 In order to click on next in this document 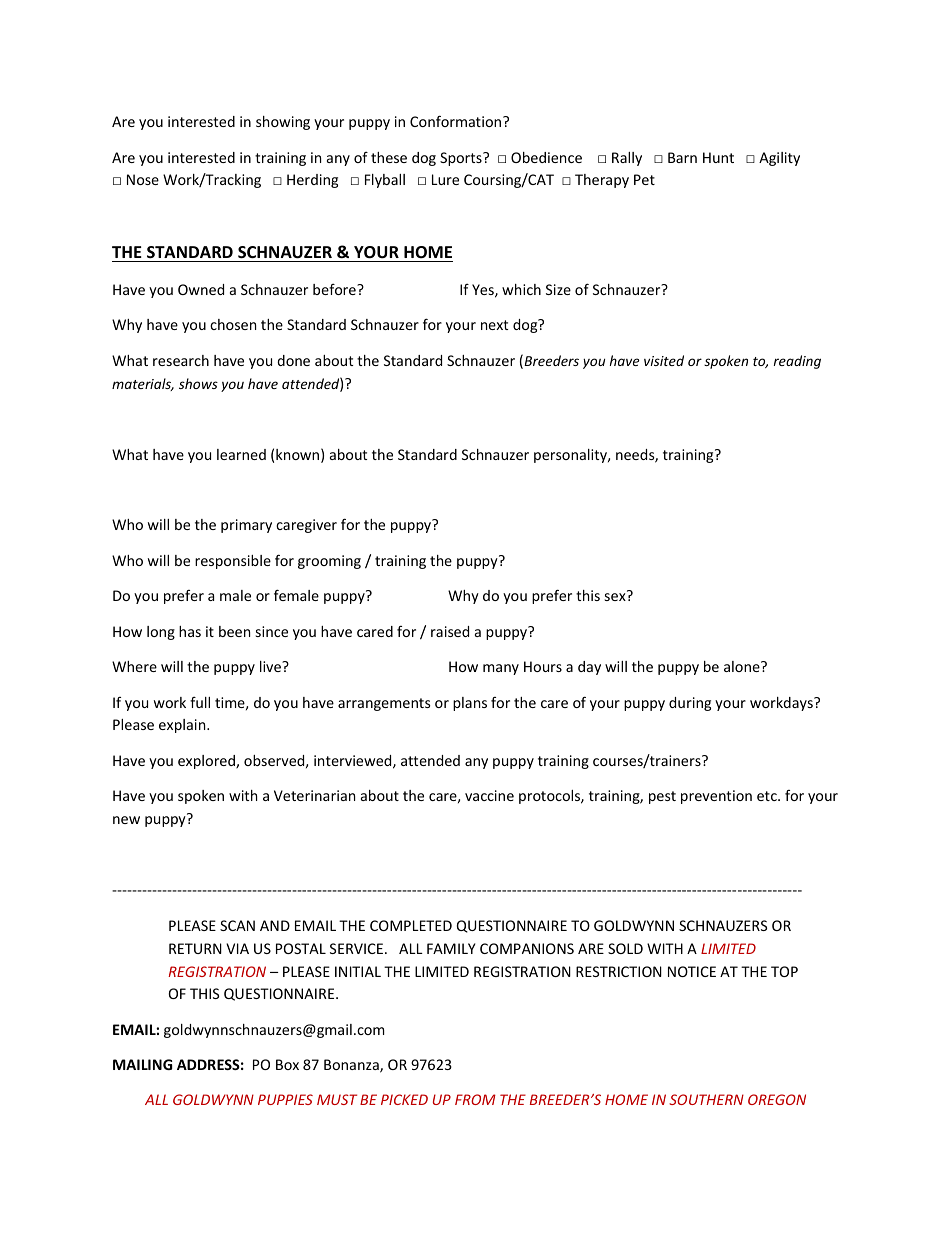, I will do `click(494, 325)`.
